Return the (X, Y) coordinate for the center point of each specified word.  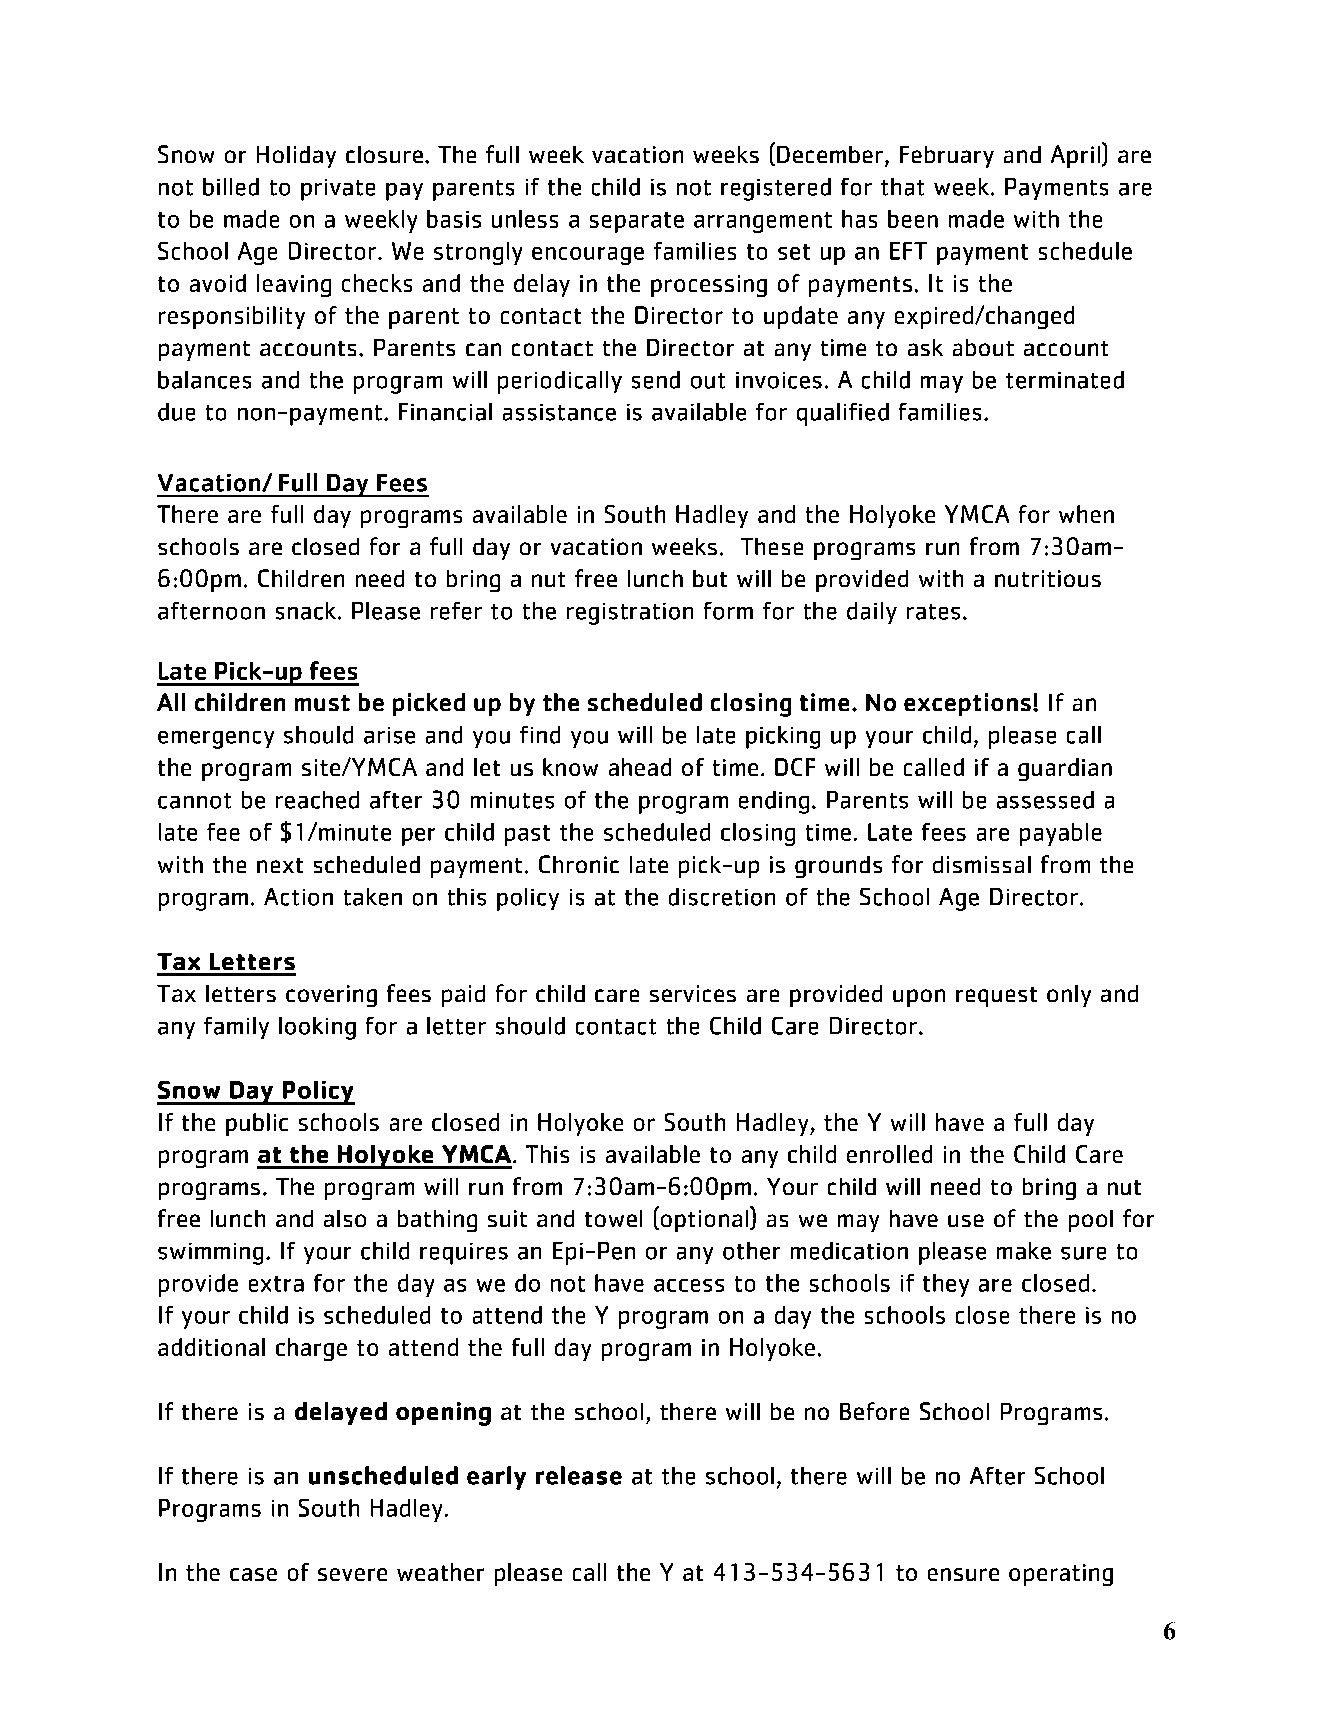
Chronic (579, 864)
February (947, 157)
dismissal (982, 864)
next (280, 865)
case (253, 1574)
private (338, 190)
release (579, 1475)
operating (1061, 1575)
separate (637, 222)
